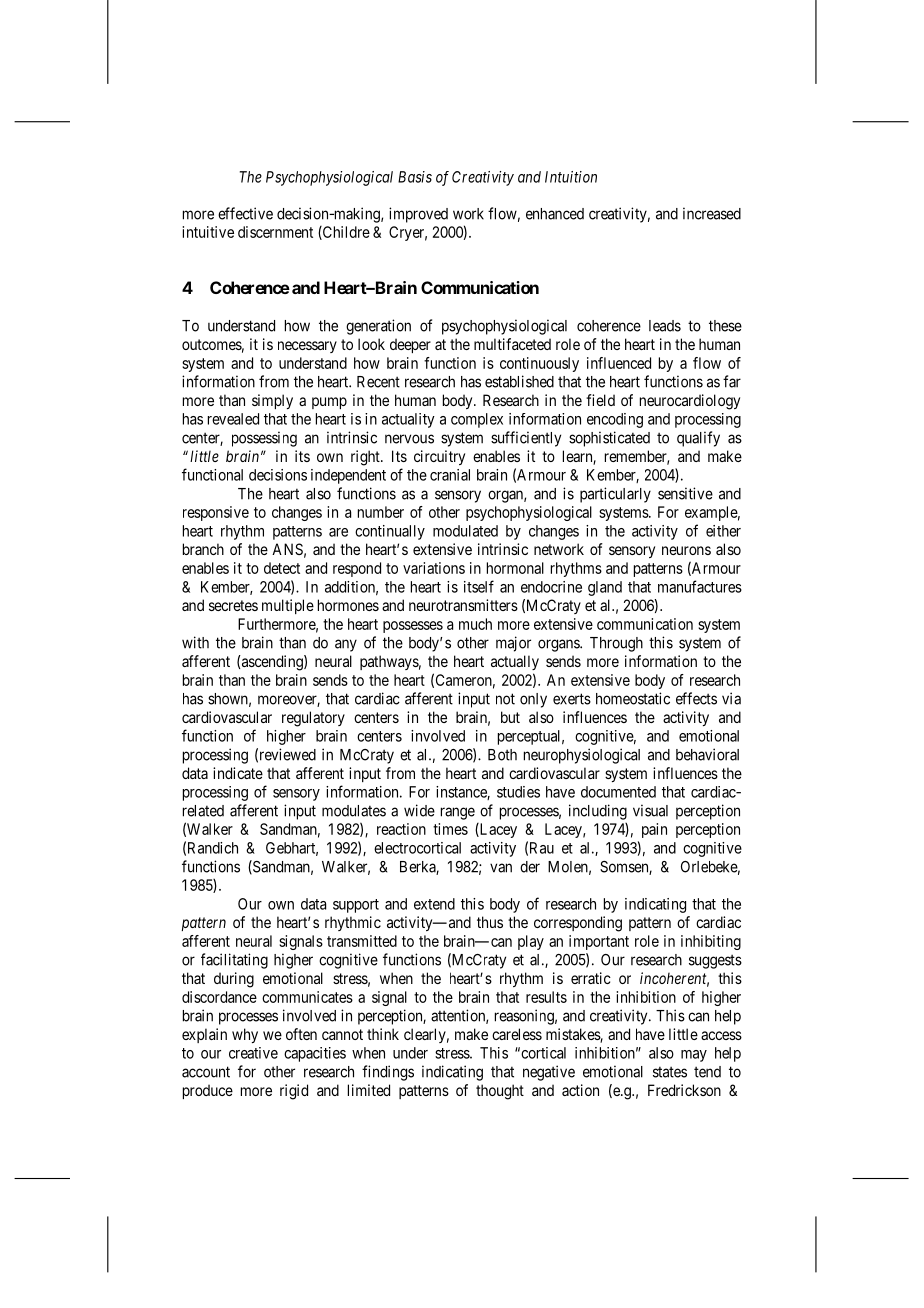 Image resolution: width=924 pixels, height=1308 pixels. What do you see at coordinates (465, 531) in the screenshot?
I see `modulated` at bounding box center [465, 531].
